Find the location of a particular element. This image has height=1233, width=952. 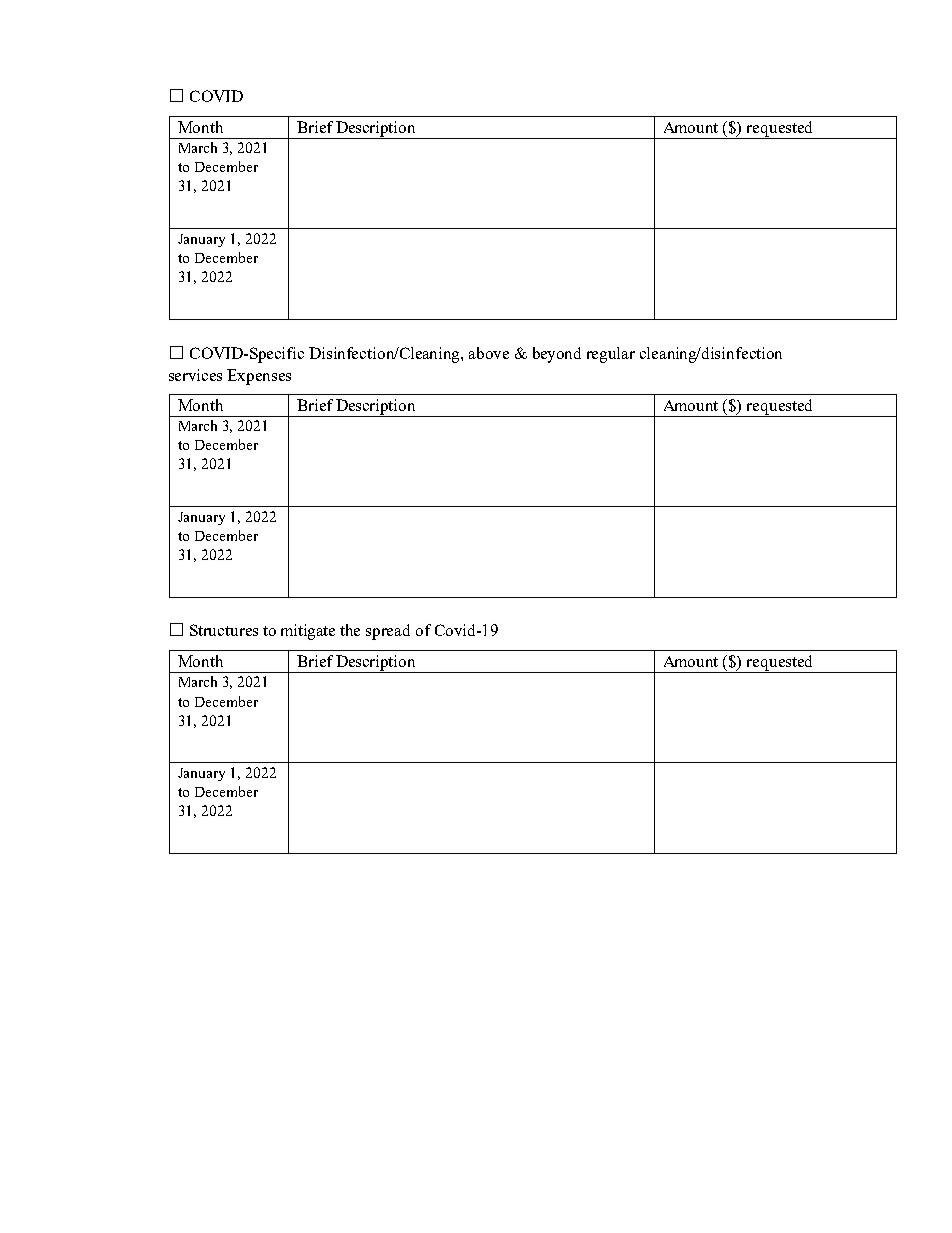

beyond is located at coordinates (557, 355).
